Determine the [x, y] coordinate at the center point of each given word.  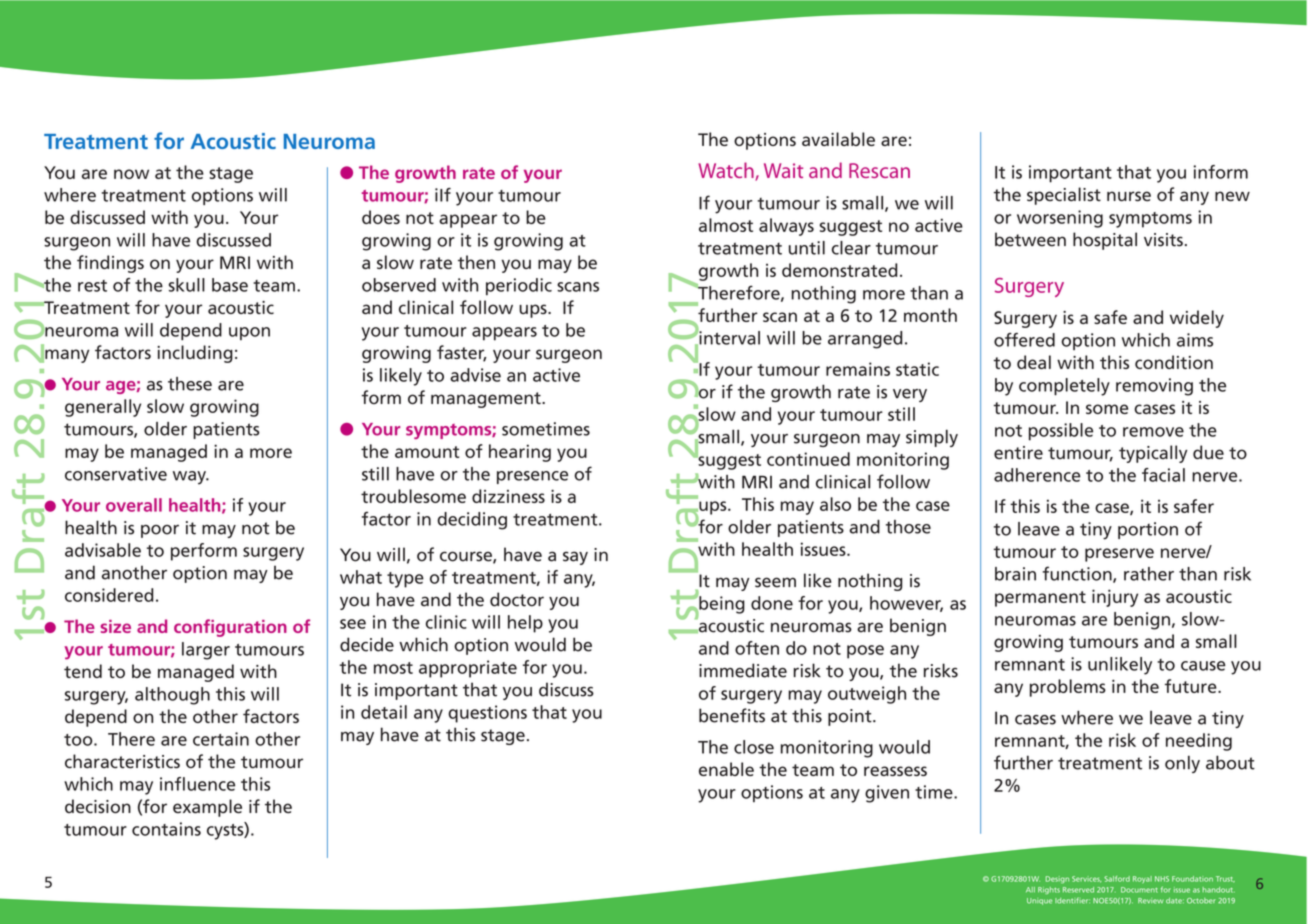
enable [726, 769]
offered [1024, 340]
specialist [1064, 196]
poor [160, 531]
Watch [727, 171]
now [131, 174]
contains [166, 829]
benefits [732, 715]
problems [1068, 688]
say [575, 558]
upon [249, 333]
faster [462, 353]
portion [1148, 530]
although [172, 696]
